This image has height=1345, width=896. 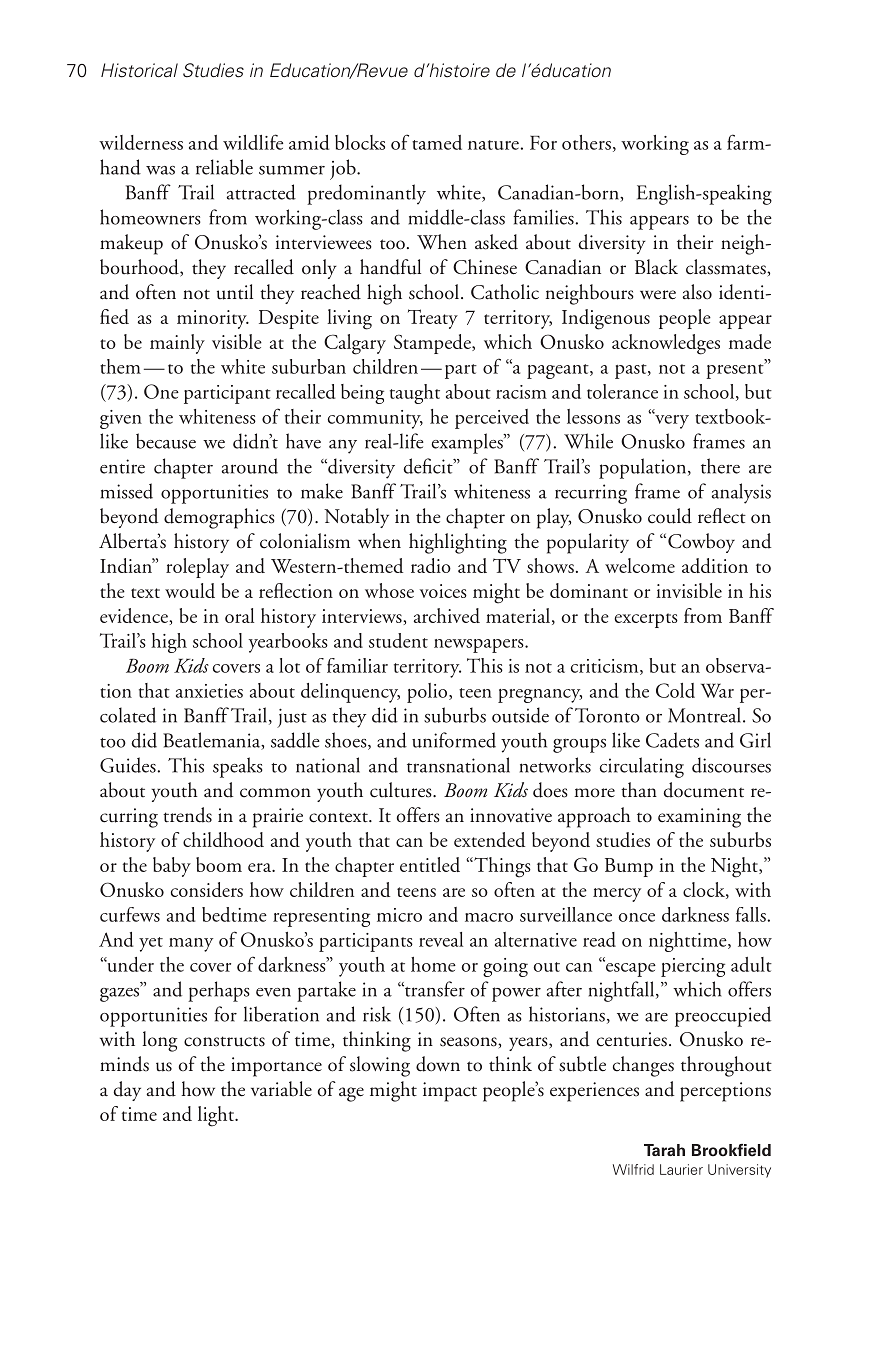 I want to click on considers, so click(x=207, y=889).
